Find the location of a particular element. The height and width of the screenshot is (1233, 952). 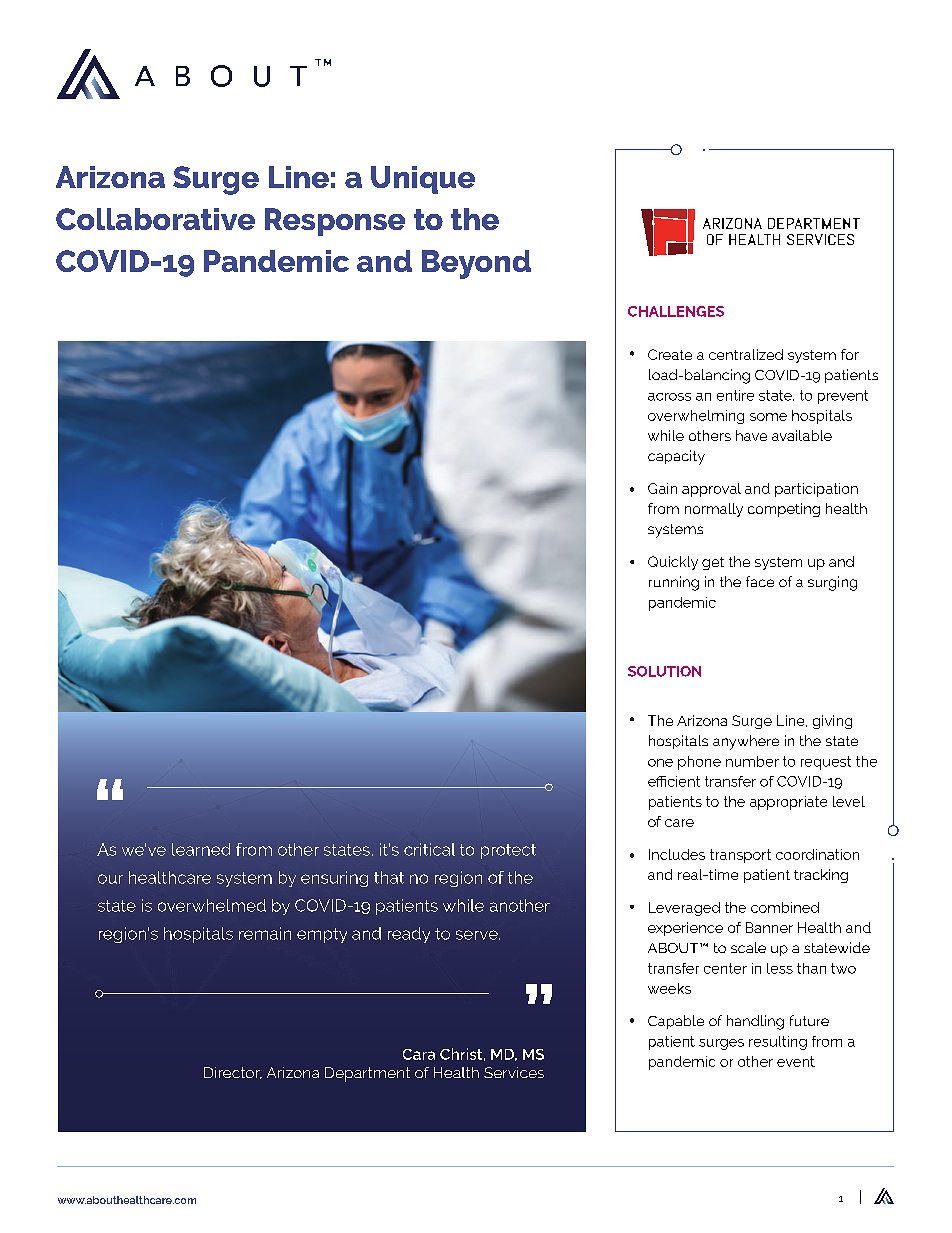

resulting is located at coordinates (778, 1043).
